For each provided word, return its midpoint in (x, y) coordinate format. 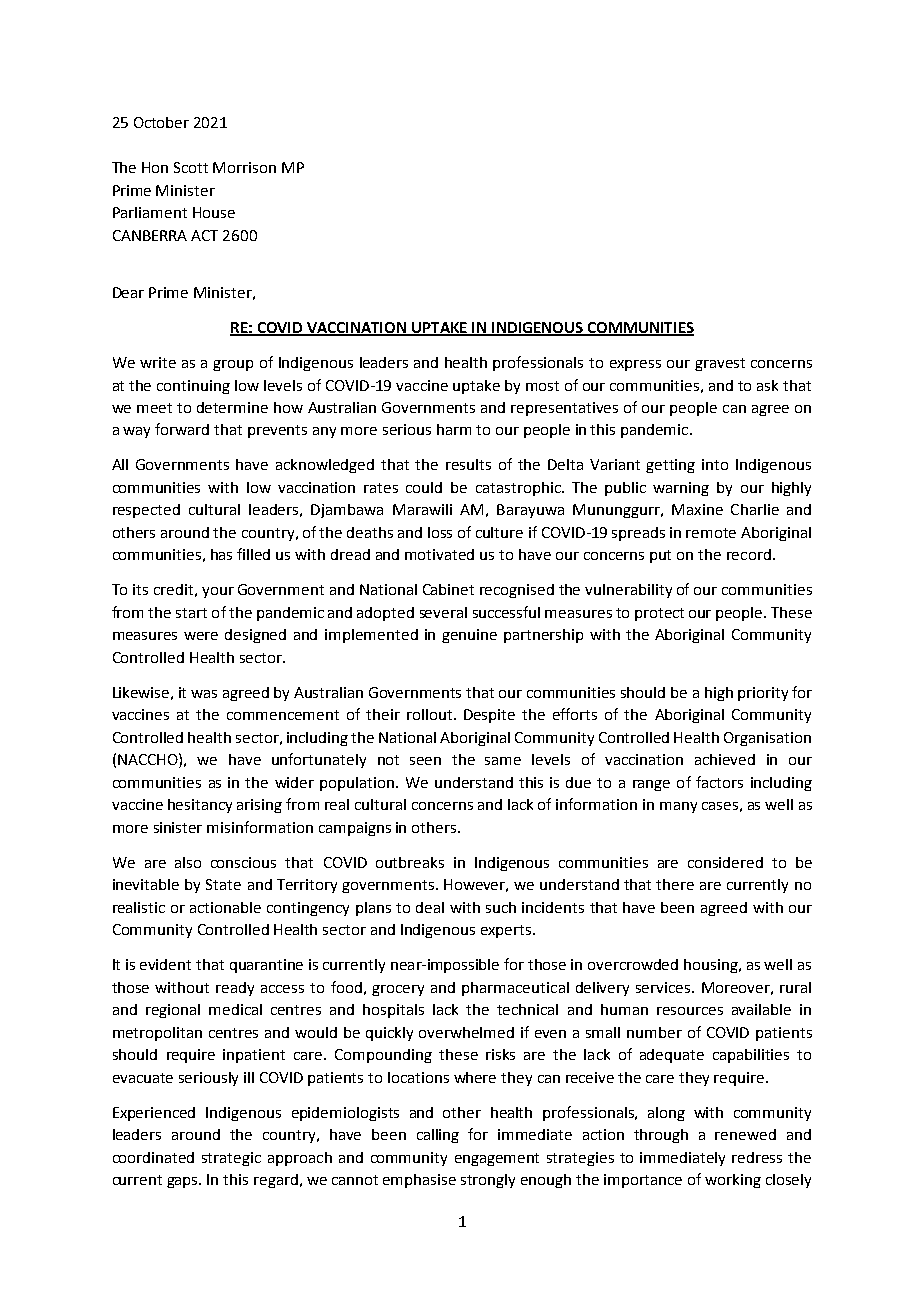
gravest (720, 364)
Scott (191, 167)
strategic (231, 1159)
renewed (745, 1134)
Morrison (244, 167)
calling (438, 1136)
